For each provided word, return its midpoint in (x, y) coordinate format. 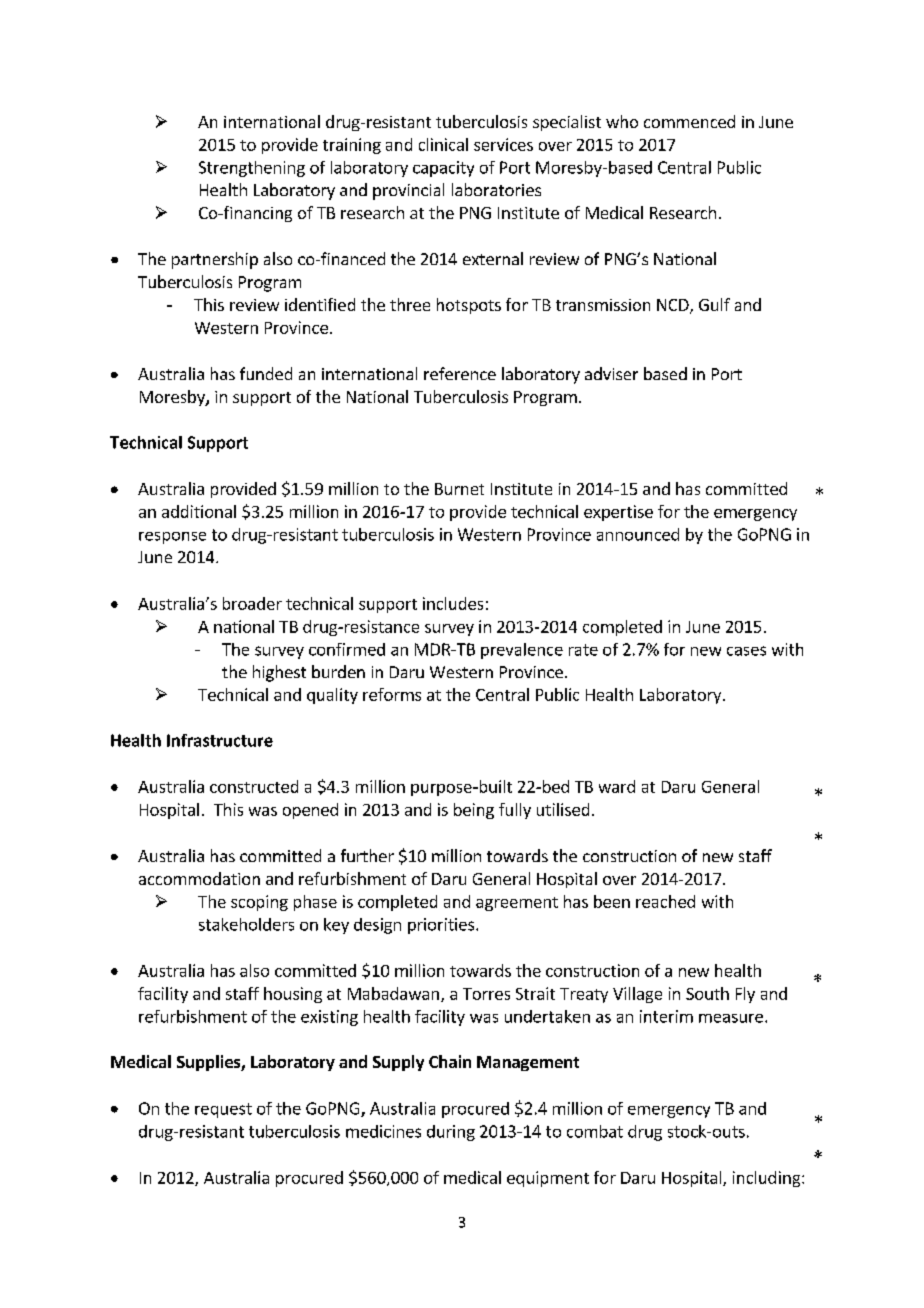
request (223, 1110)
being (474, 811)
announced (638, 534)
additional (199, 511)
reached (665, 901)
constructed (254, 786)
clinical (443, 144)
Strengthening (252, 169)
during (451, 1133)
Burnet (459, 489)
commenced (689, 121)
